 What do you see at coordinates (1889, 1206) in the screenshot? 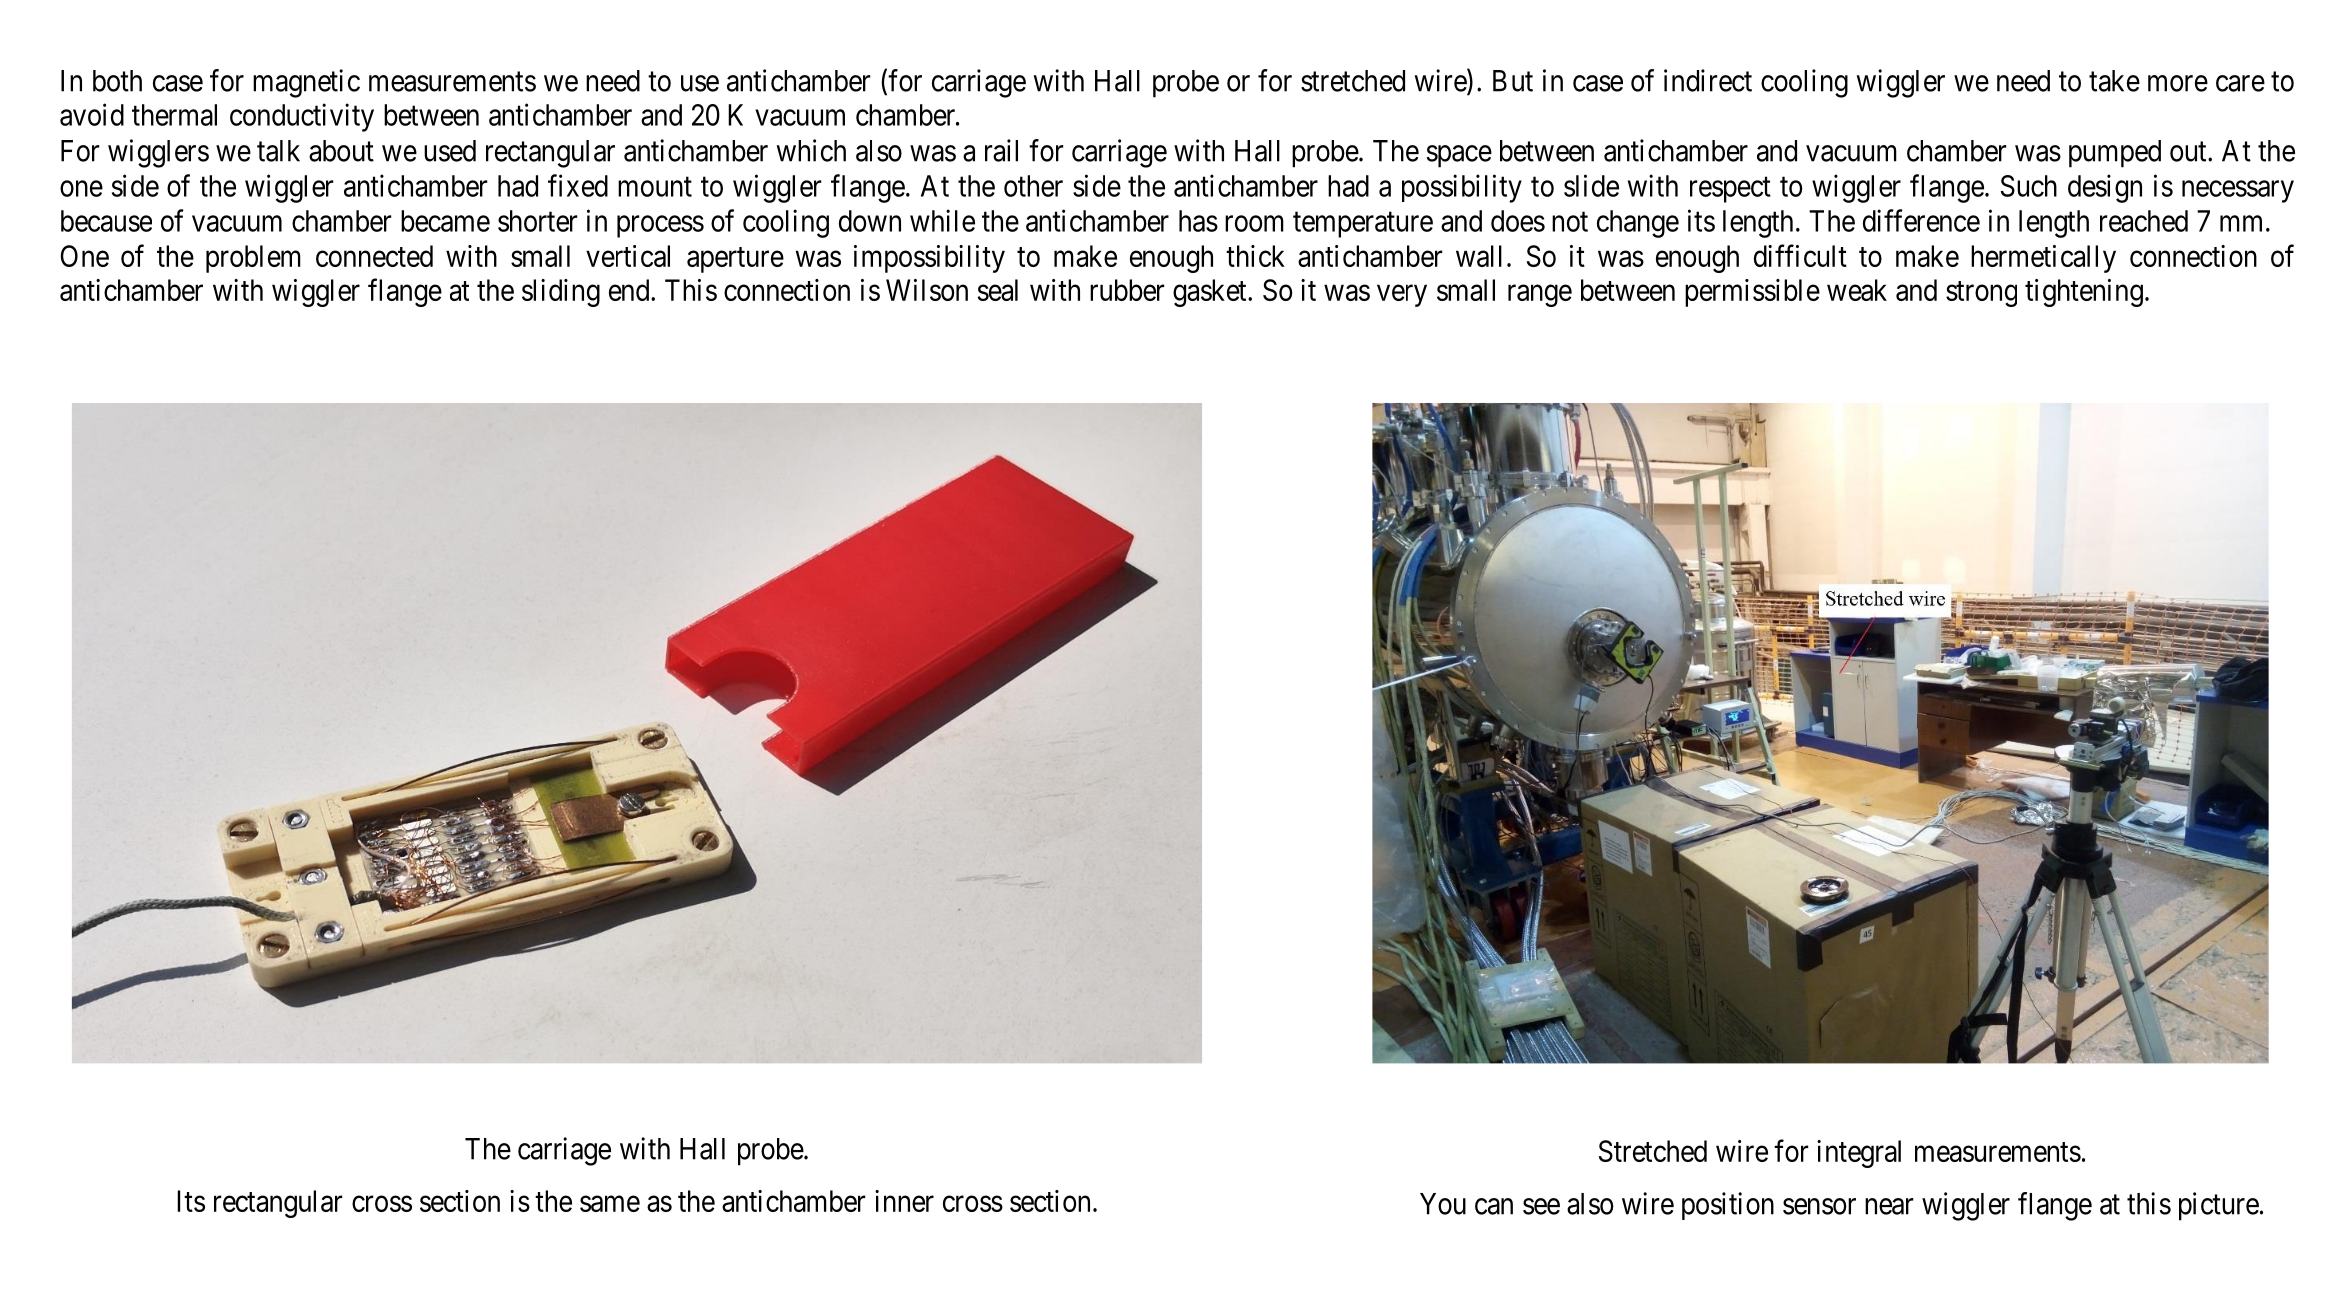
I see `near` at bounding box center [1889, 1206].
